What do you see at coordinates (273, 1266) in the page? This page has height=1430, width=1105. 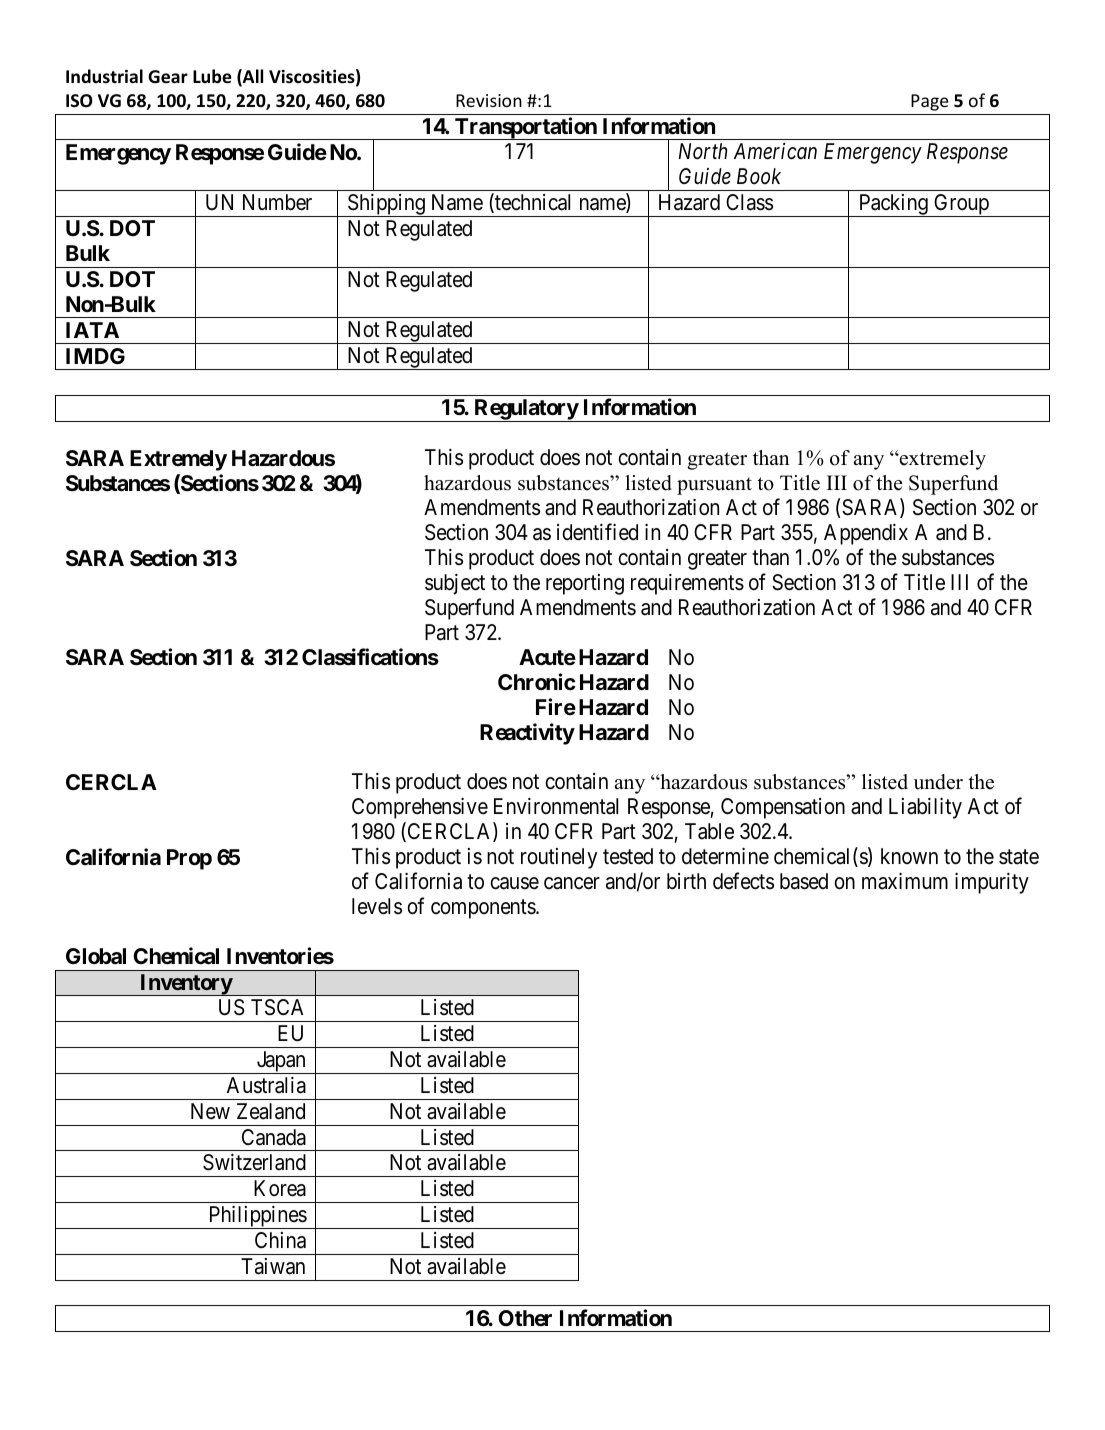 I see `Taiwan` at bounding box center [273, 1266].
